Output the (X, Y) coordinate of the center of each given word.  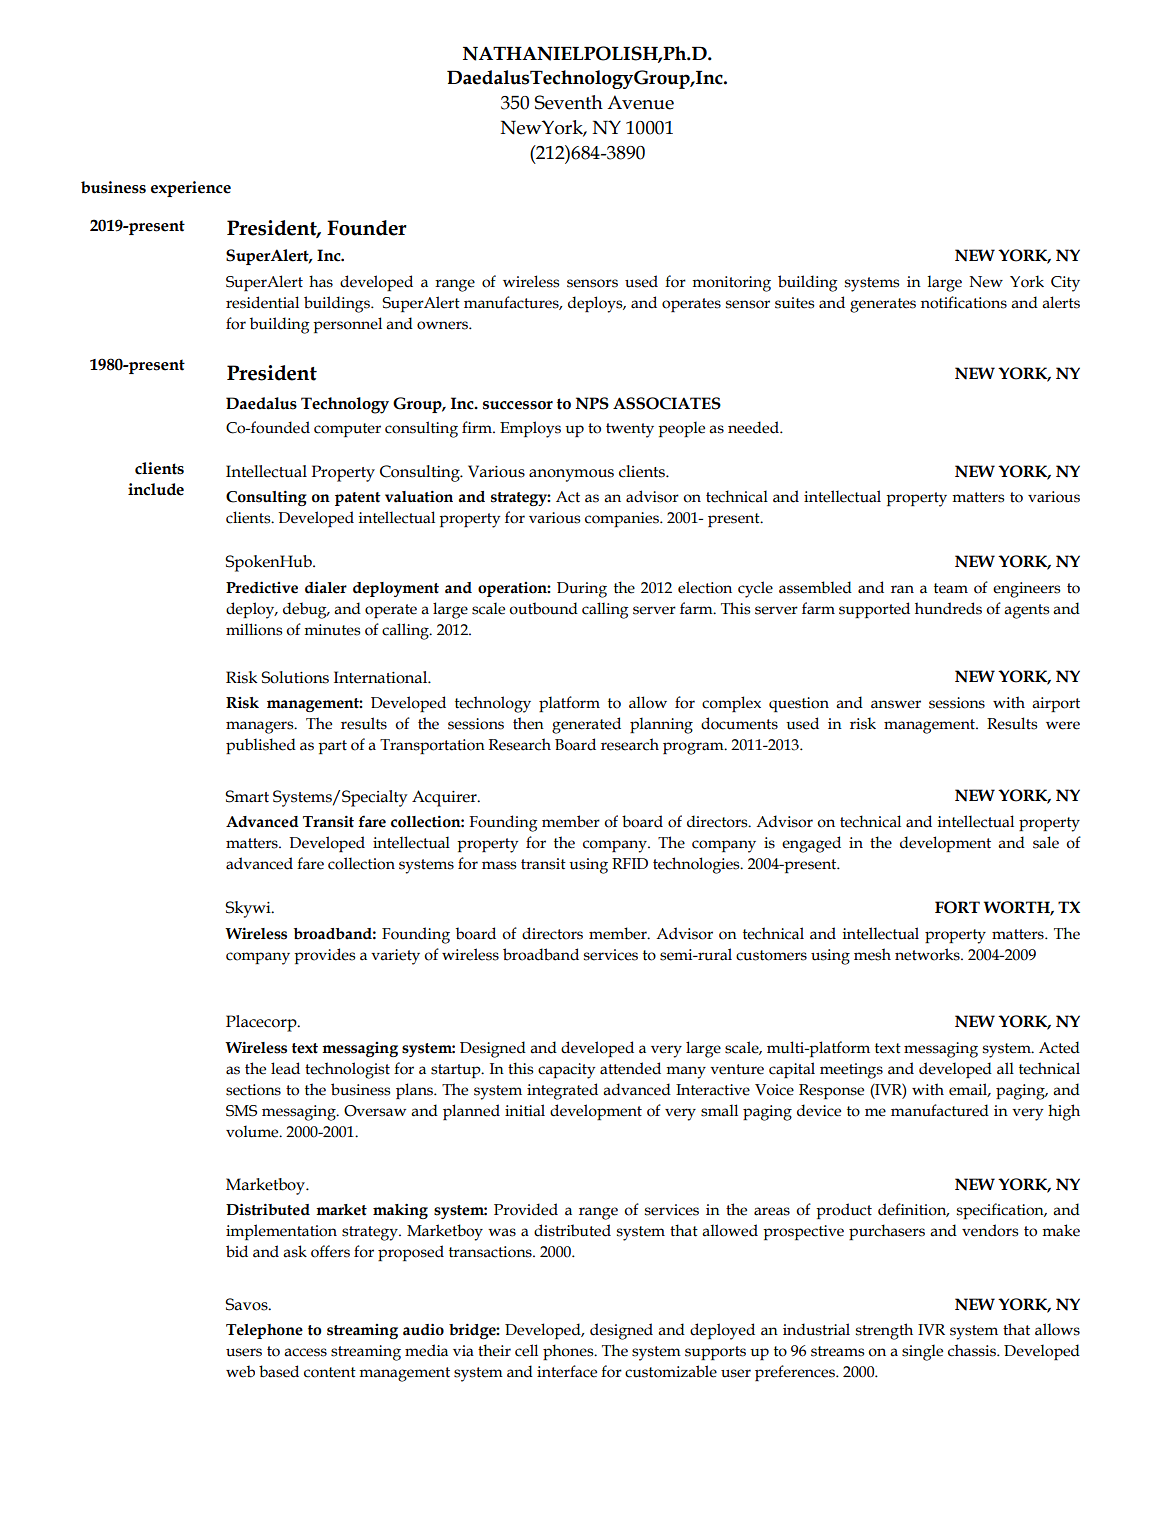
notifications (964, 302)
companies (623, 519)
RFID (630, 863)
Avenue (640, 102)
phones (569, 1352)
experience (191, 189)
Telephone (264, 1331)
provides (325, 956)
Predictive (262, 587)
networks (928, 954)
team (951, 588)
